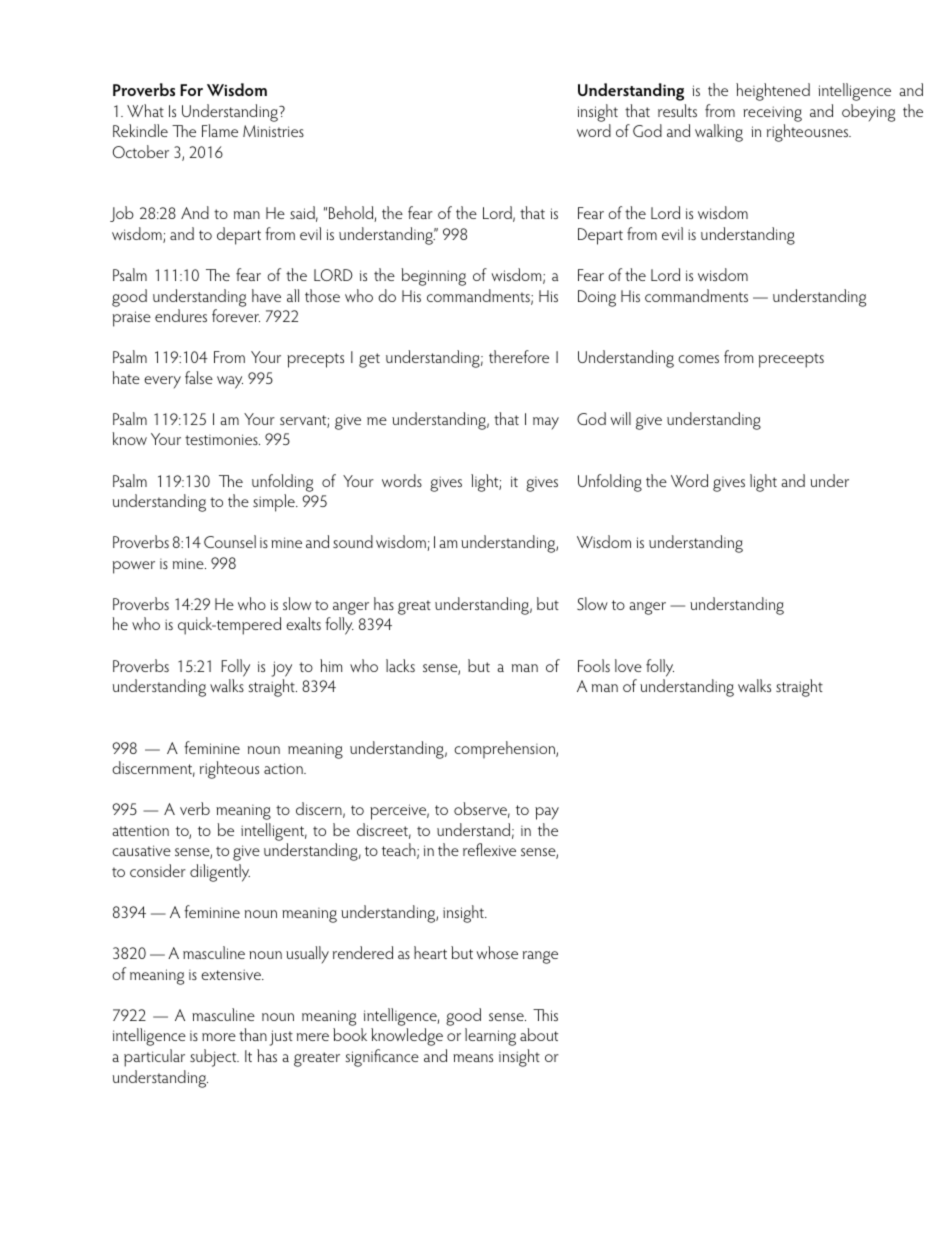 Image resolution: width=952 pixels, height=1233 pixels. I want to click on results, so click(677, 110).
